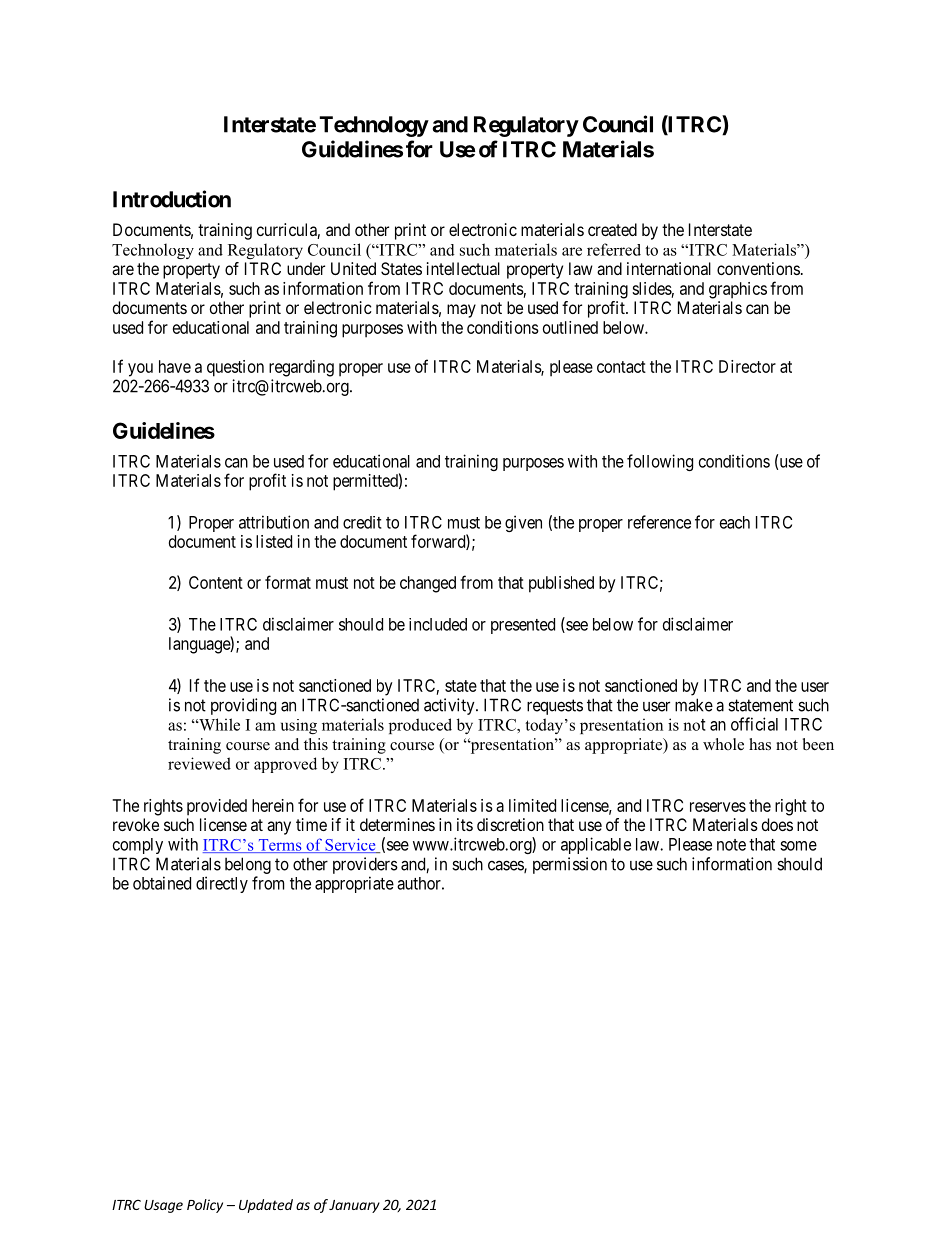  What do you see at coordinates (523, 523) in the screenshot?
I see `given` at bounding box center [523, 523].
